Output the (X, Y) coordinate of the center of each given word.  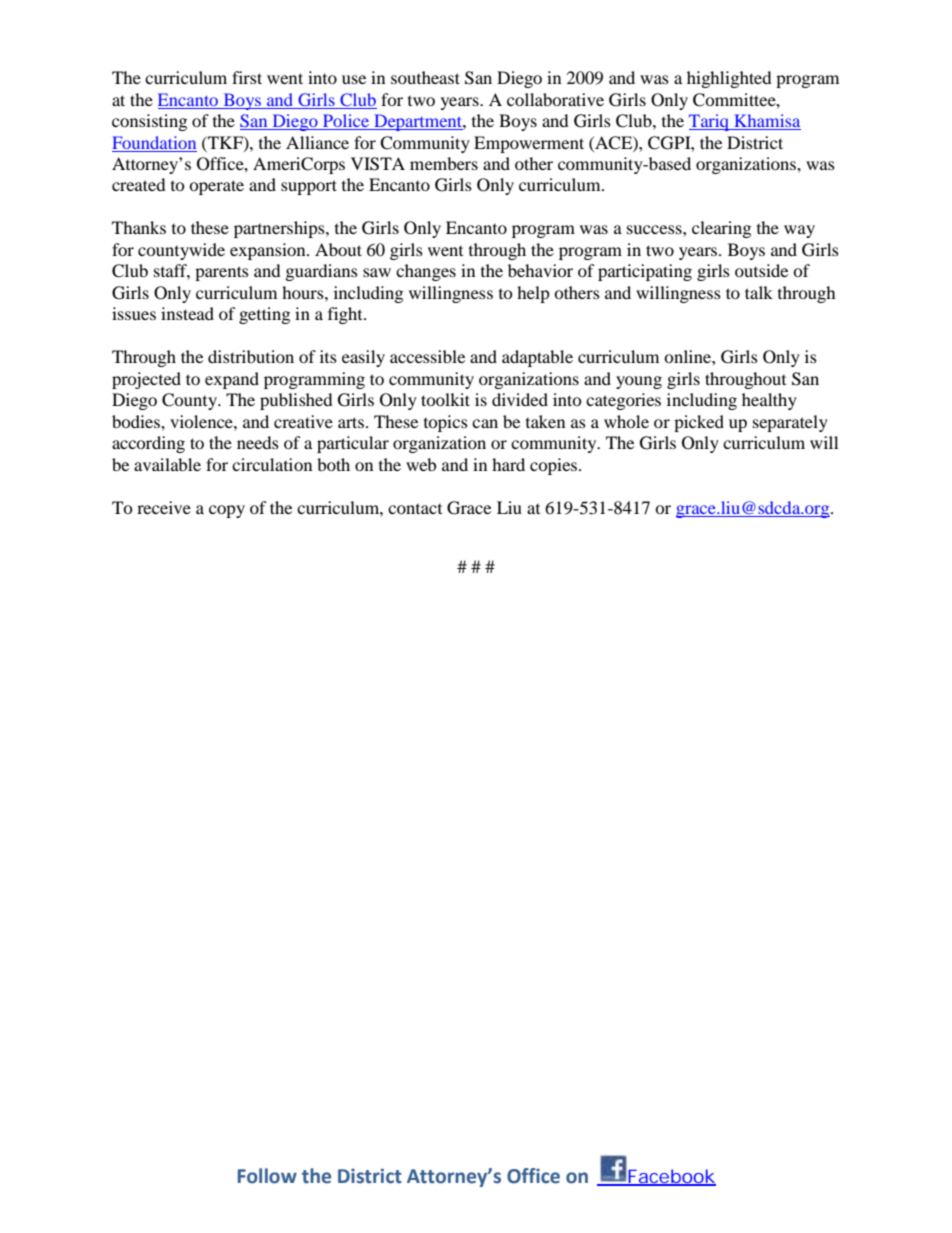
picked (699, 423)
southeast (425, 77)
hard (508, 464)
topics (446, 423)
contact (415, 509)
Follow (267, 1176)
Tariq (710, 122)
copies (555, 466)
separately (790, 423)
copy (227, 511)
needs (258, 442)
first (247, 77)
